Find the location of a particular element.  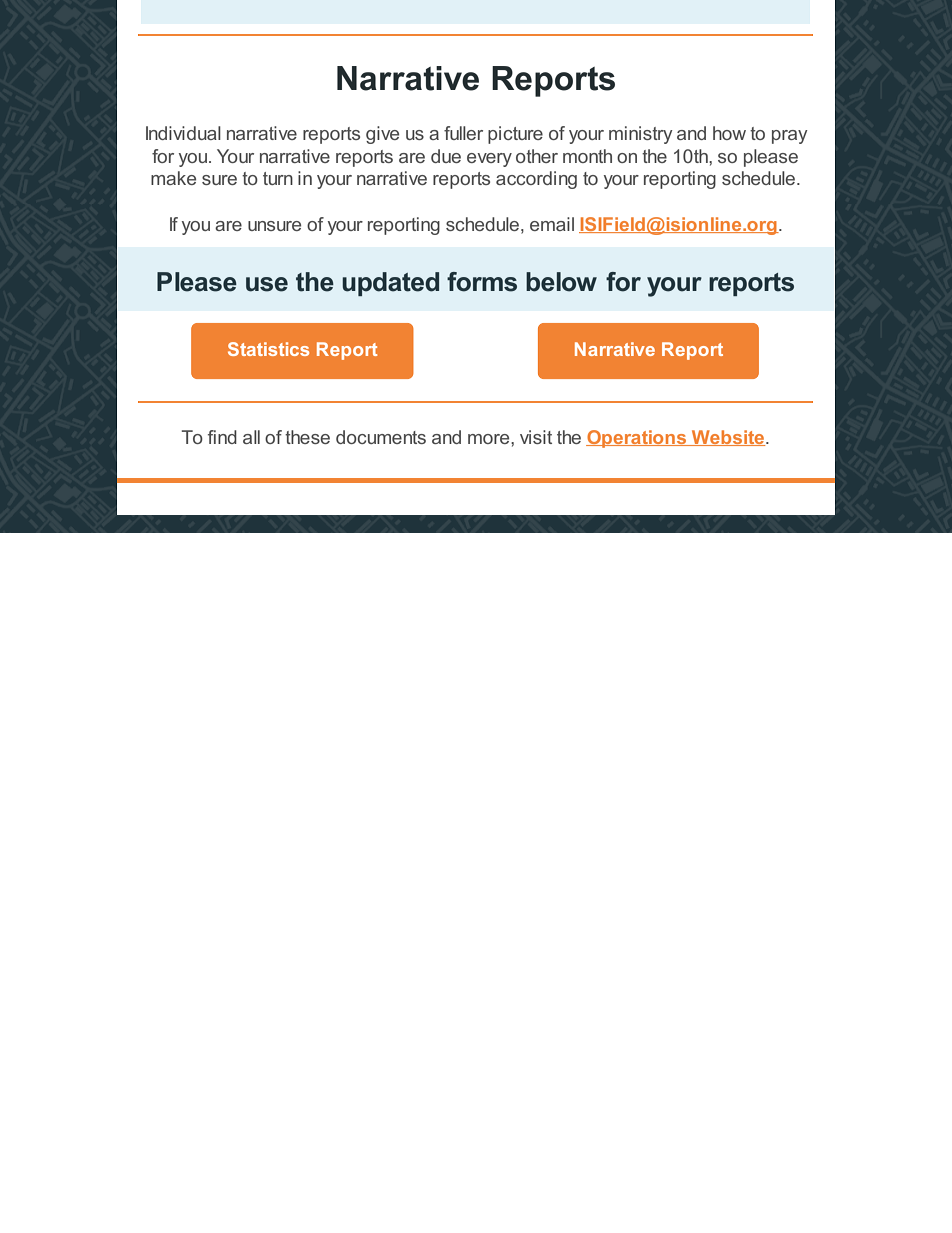

forms is located at coordinates (482, 282).
